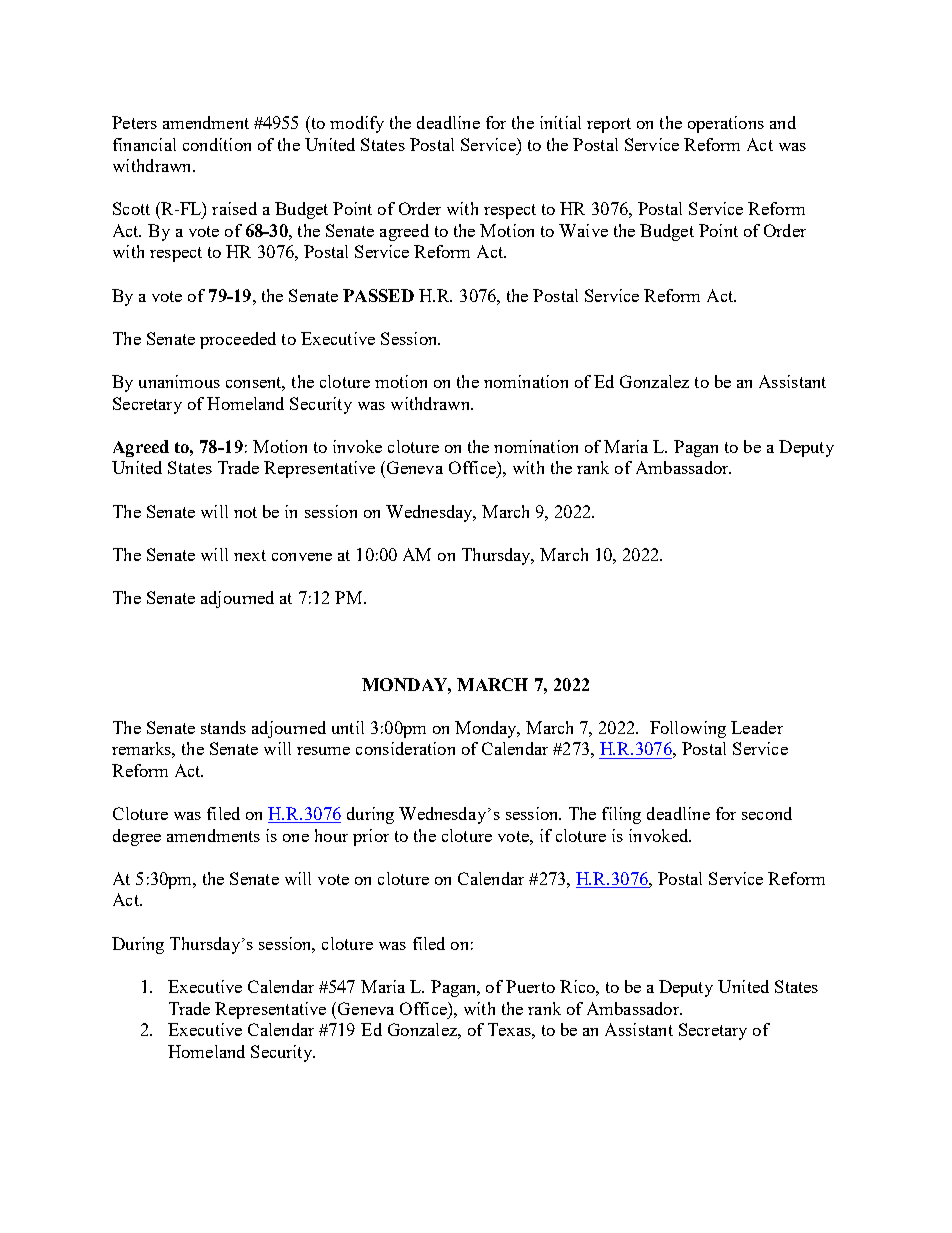  What do you see at coordinates (357, 124) in the screenshot?
I see `modify` at bounding box center [357, 124].
